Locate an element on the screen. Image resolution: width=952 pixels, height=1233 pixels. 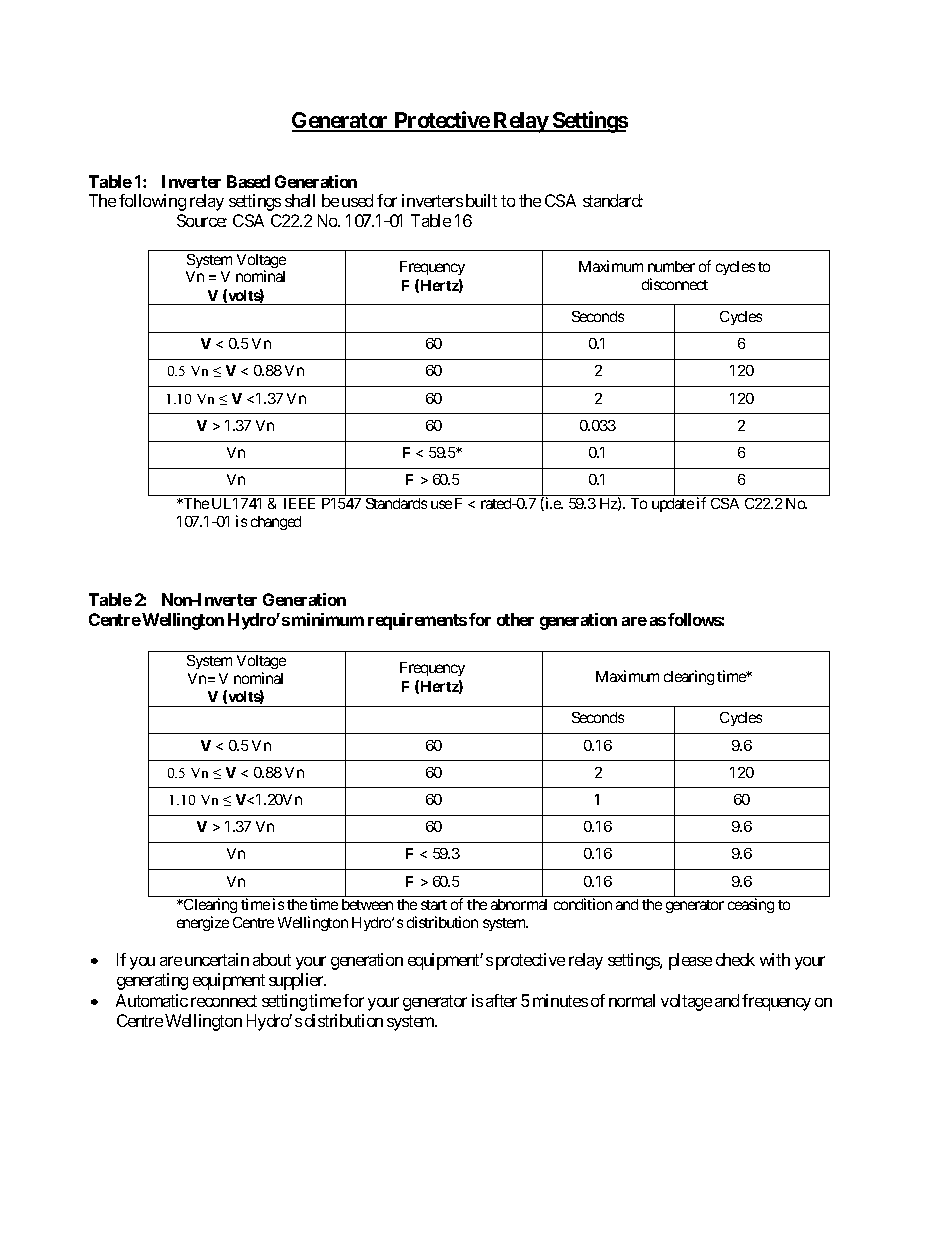
other is located at coordinates (515, 619).
